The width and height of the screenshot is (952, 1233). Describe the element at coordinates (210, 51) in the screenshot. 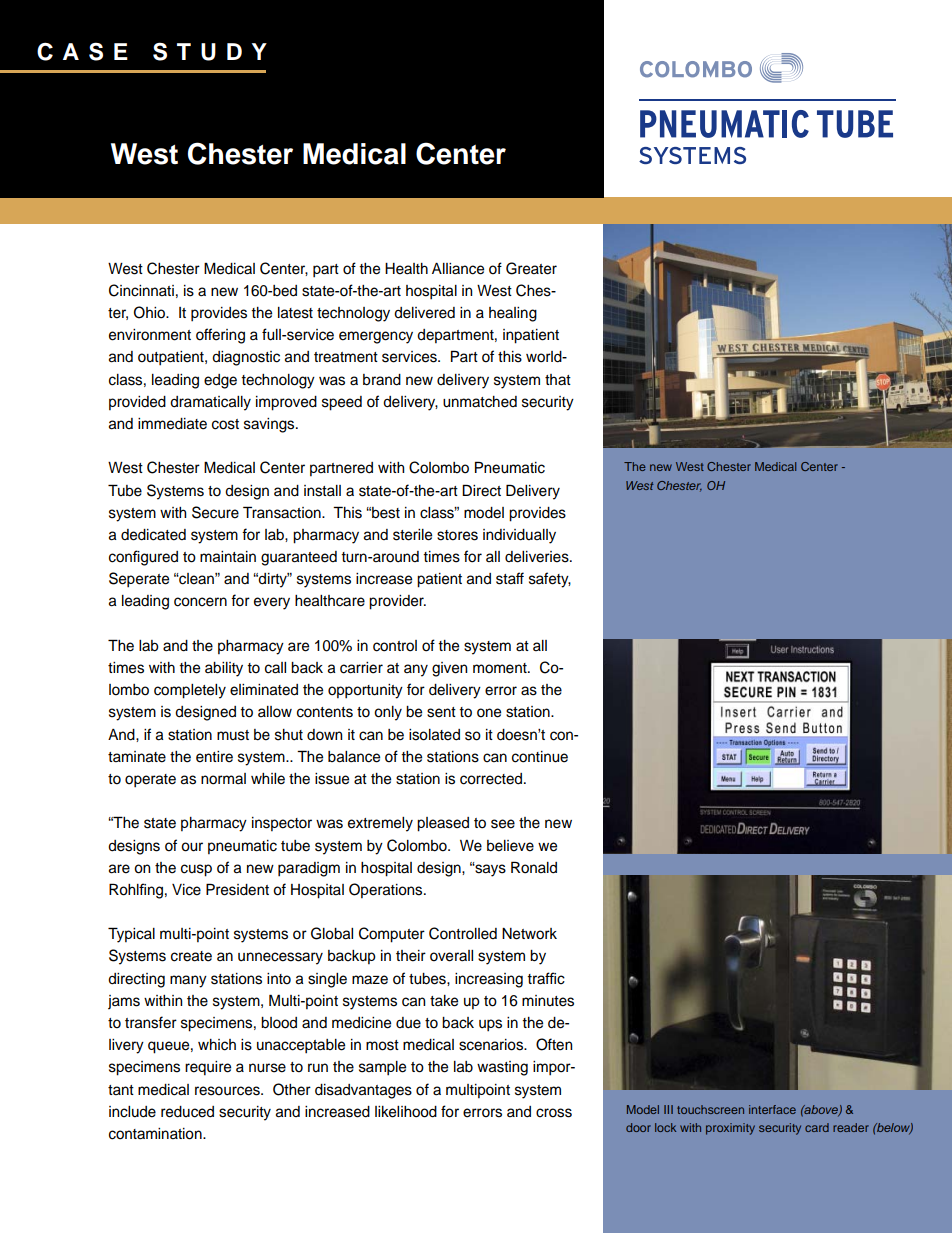

I see `STUDY` at that location.
